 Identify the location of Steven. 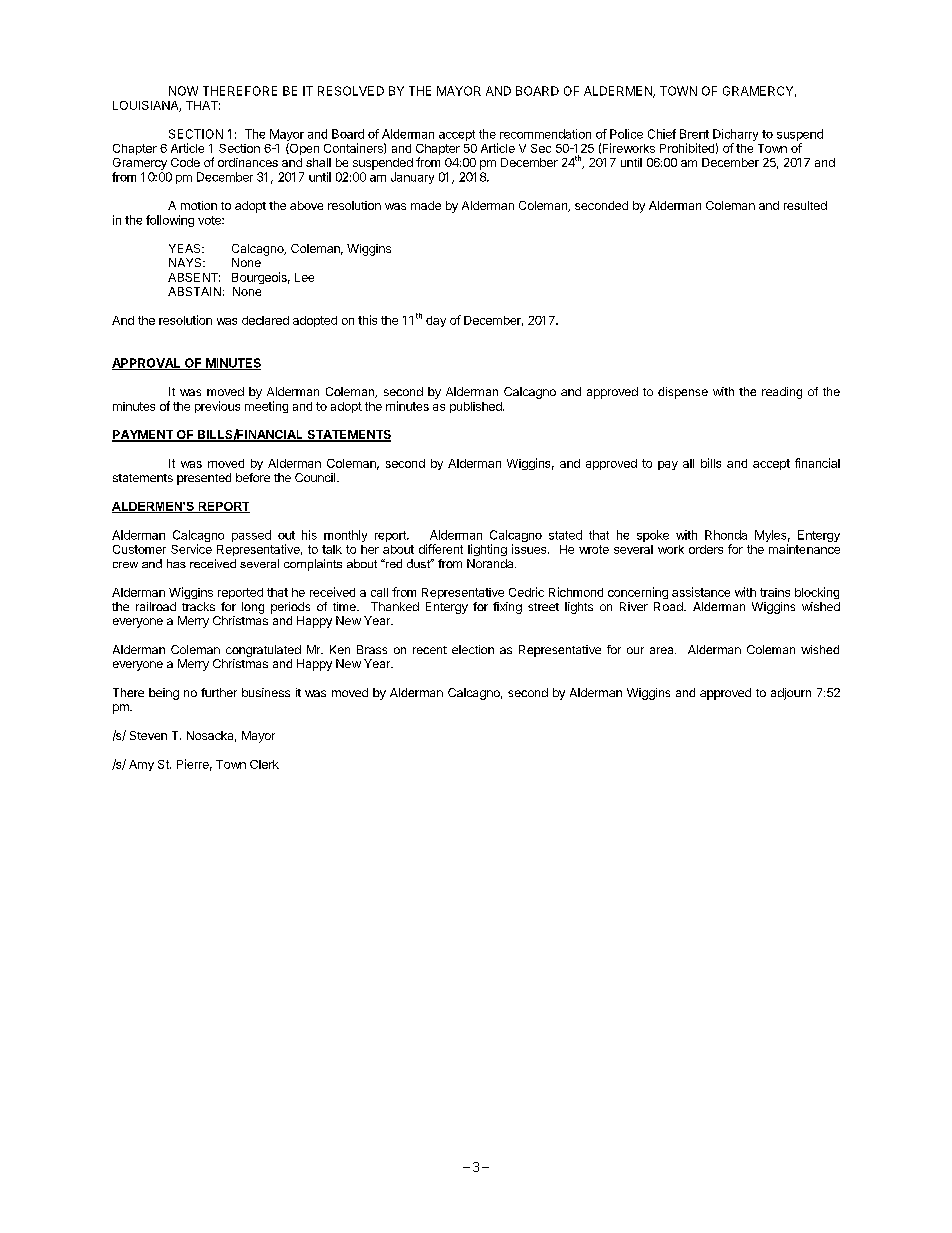
(148, 735).
